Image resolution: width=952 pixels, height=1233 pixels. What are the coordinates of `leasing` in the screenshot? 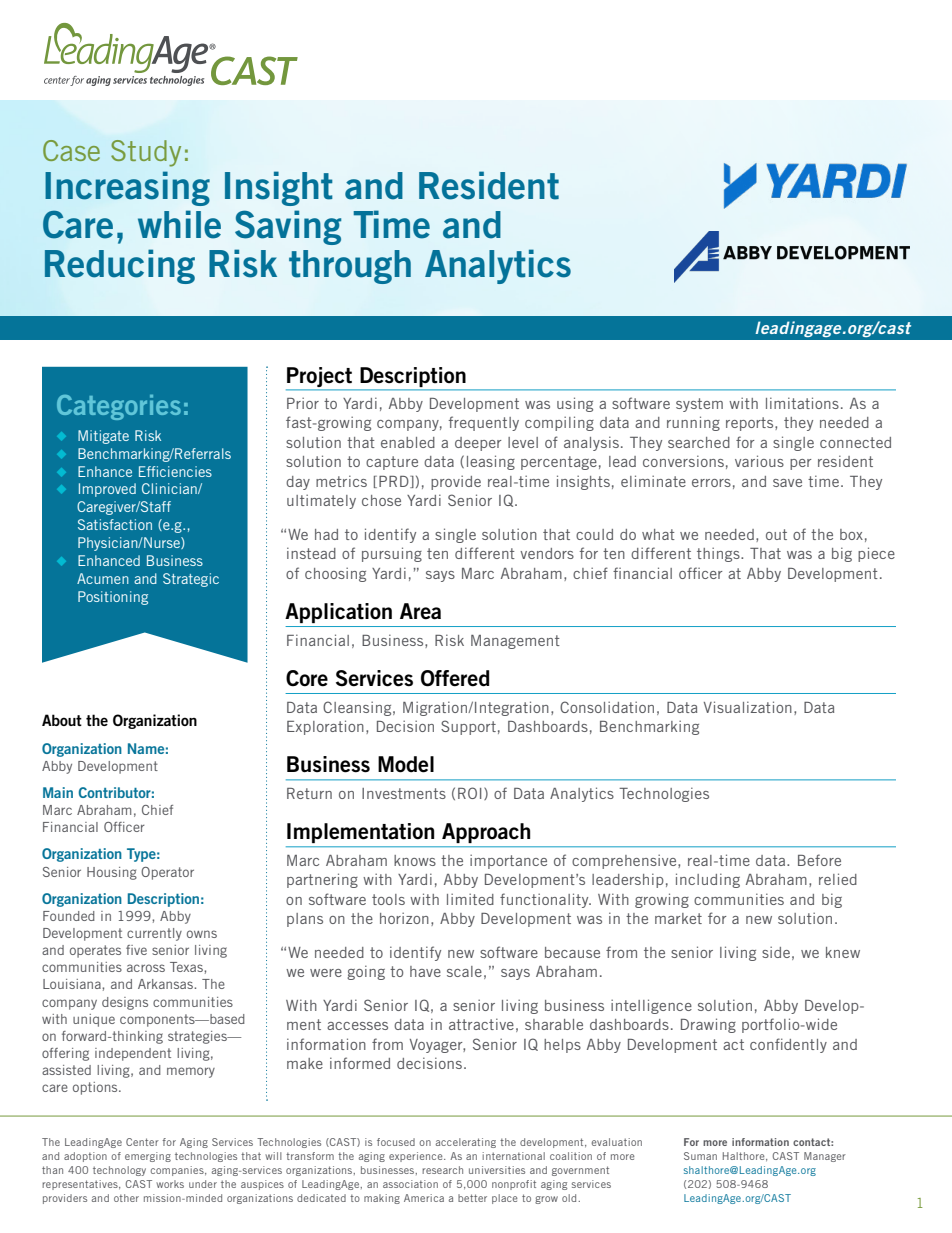 It's located at (491, 462).
